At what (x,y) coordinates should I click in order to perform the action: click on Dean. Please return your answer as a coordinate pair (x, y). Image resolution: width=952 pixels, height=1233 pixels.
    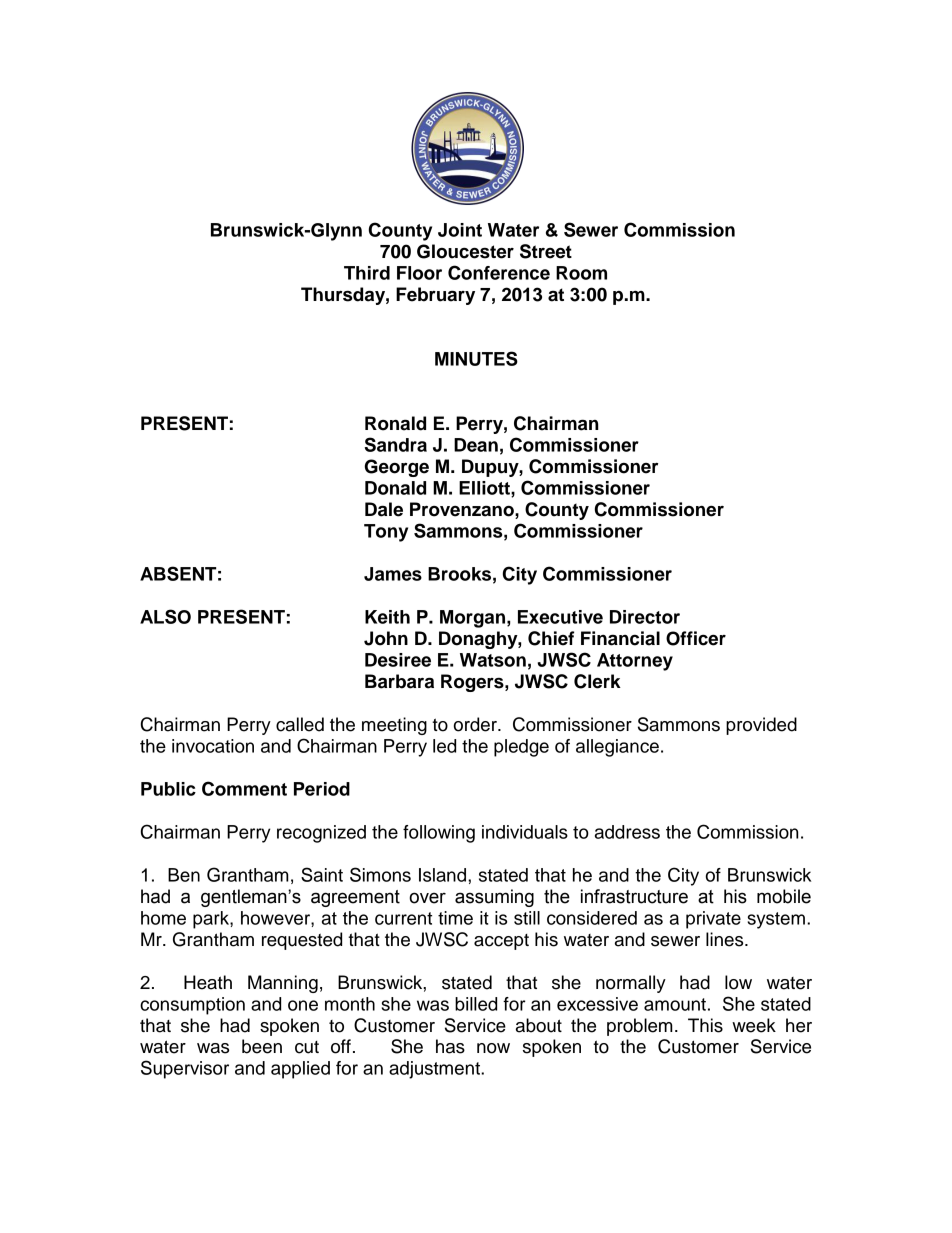
    Looking at the image, I should click on (476, 445).
